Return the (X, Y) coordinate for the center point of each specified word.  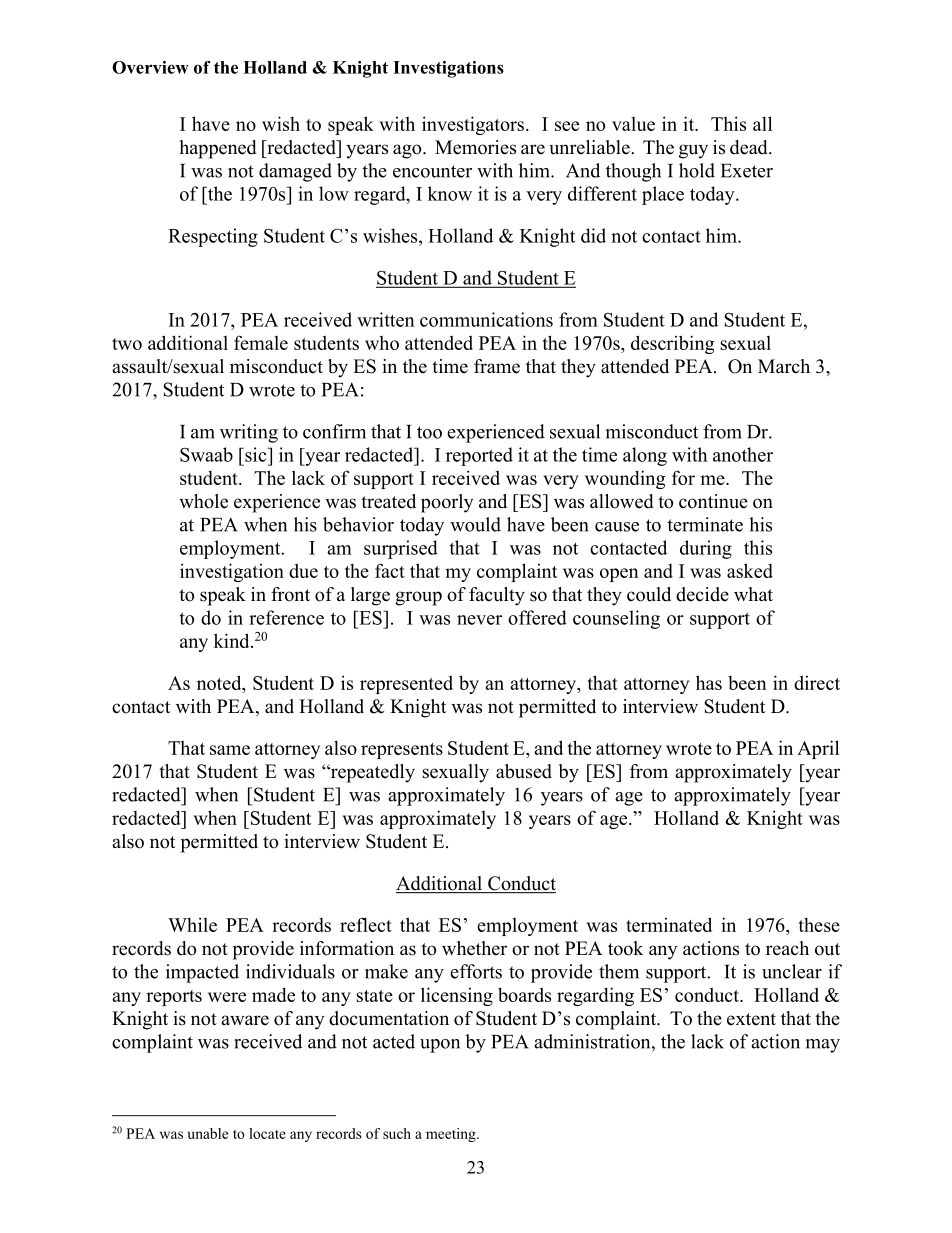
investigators (473, 125)
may (823, 1046)
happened (218, 149)
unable (208, 1133)
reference (286, 617)
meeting (452, 1135)
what (753, 594)
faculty (497, 596)
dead (750, 147)
